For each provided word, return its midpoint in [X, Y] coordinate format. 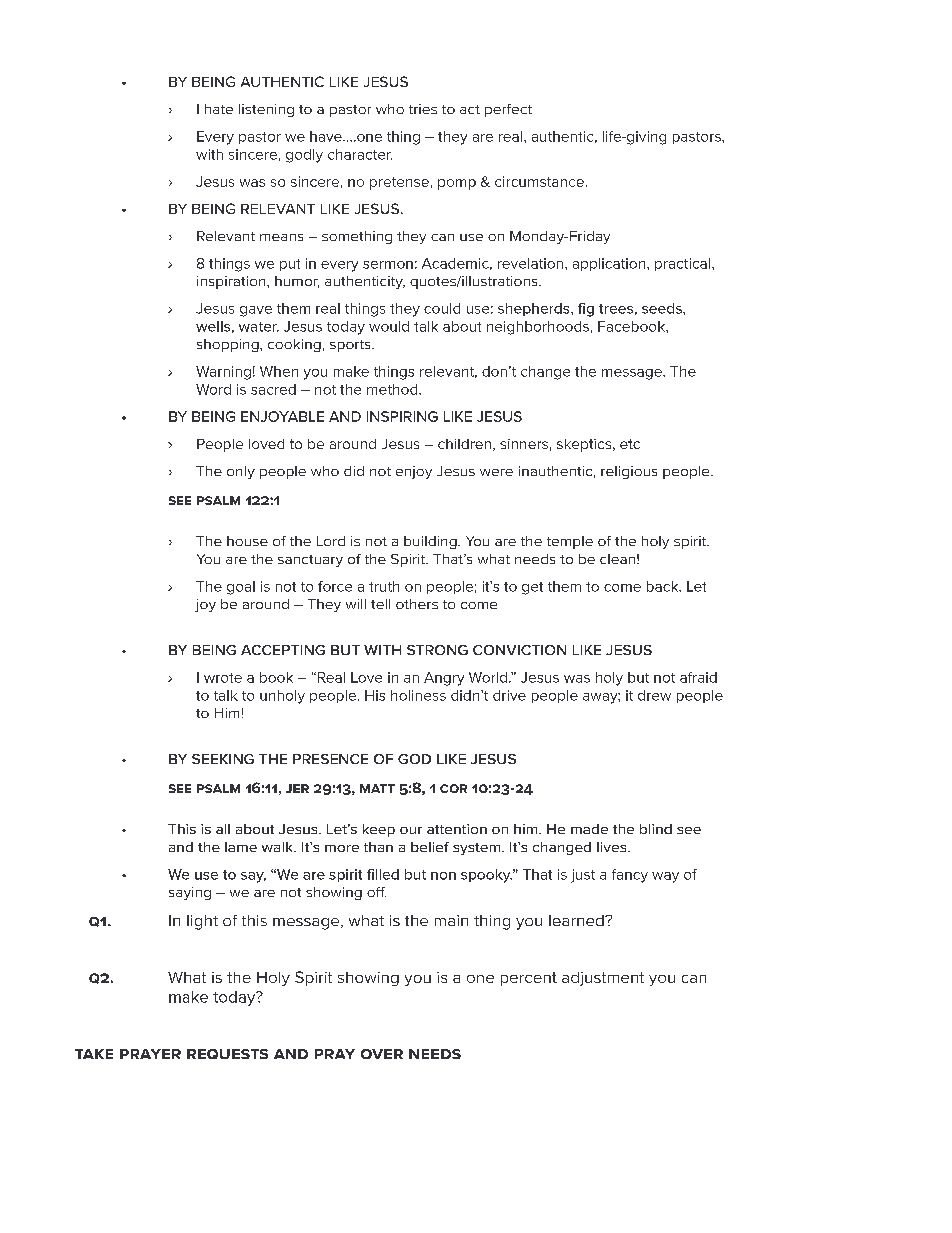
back [664, 586]
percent [529, 979]
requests [227, 1054]
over [382, 1054]
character [360, 154]
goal [241, 588]
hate [219, 109]
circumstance [539, 181]
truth [384, 586]
